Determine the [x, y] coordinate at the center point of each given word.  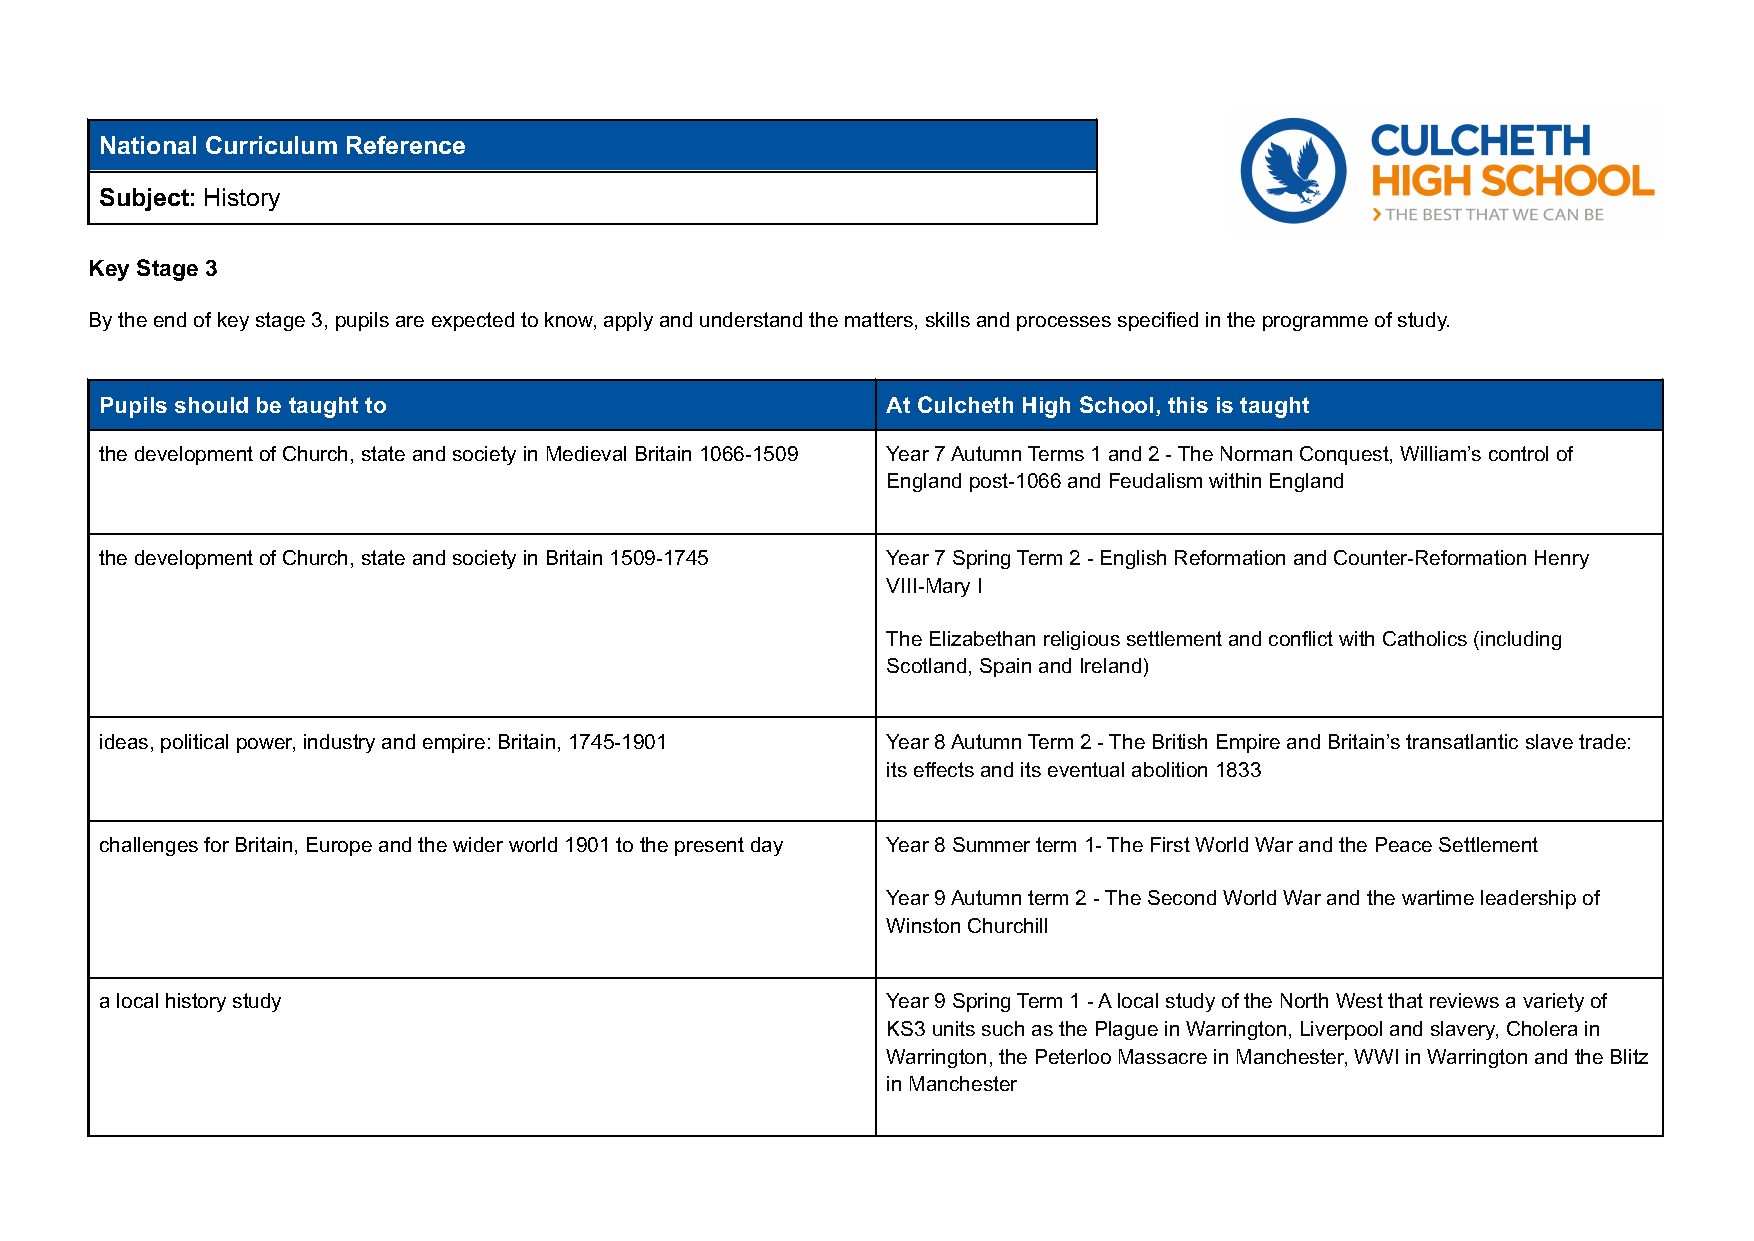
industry [339, 743]
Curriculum [271, 145]
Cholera [1542, 1028]
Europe [339, 846]
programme [1315, 323]
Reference [406, 145]
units [954, 1028]
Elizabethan [982, 638]
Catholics [1425, 638]
